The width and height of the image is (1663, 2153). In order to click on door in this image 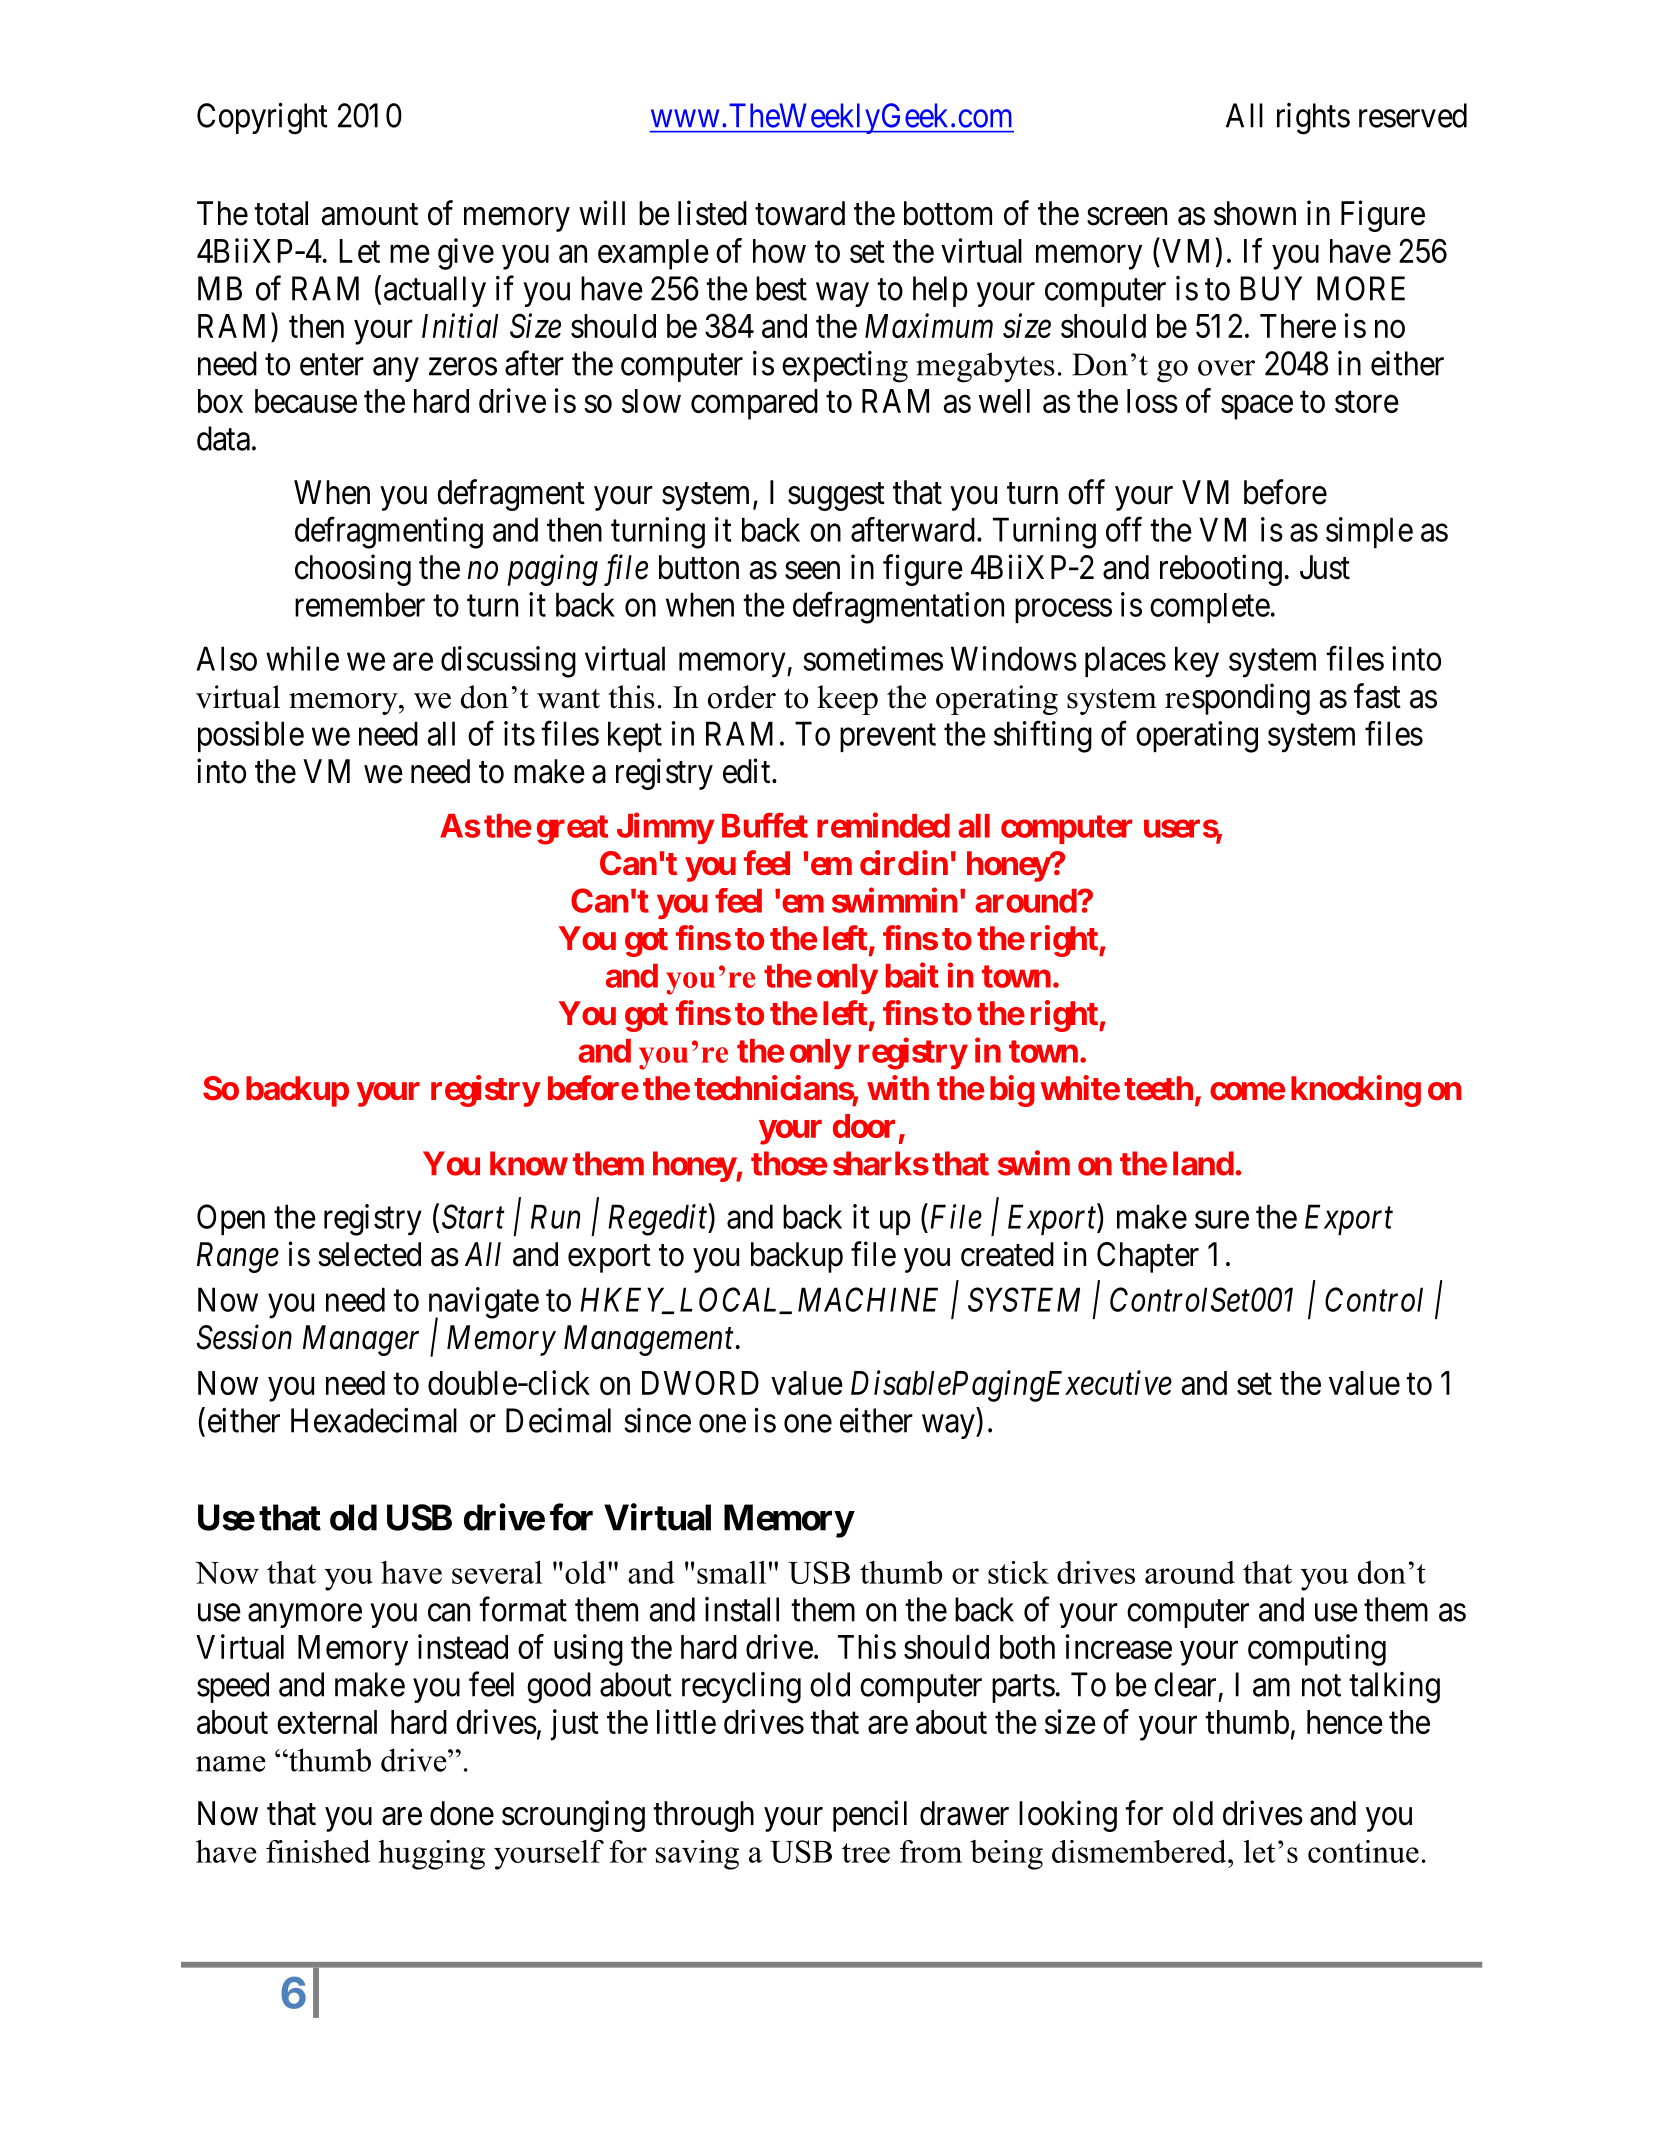, I will do `click(864, 1126)`.
